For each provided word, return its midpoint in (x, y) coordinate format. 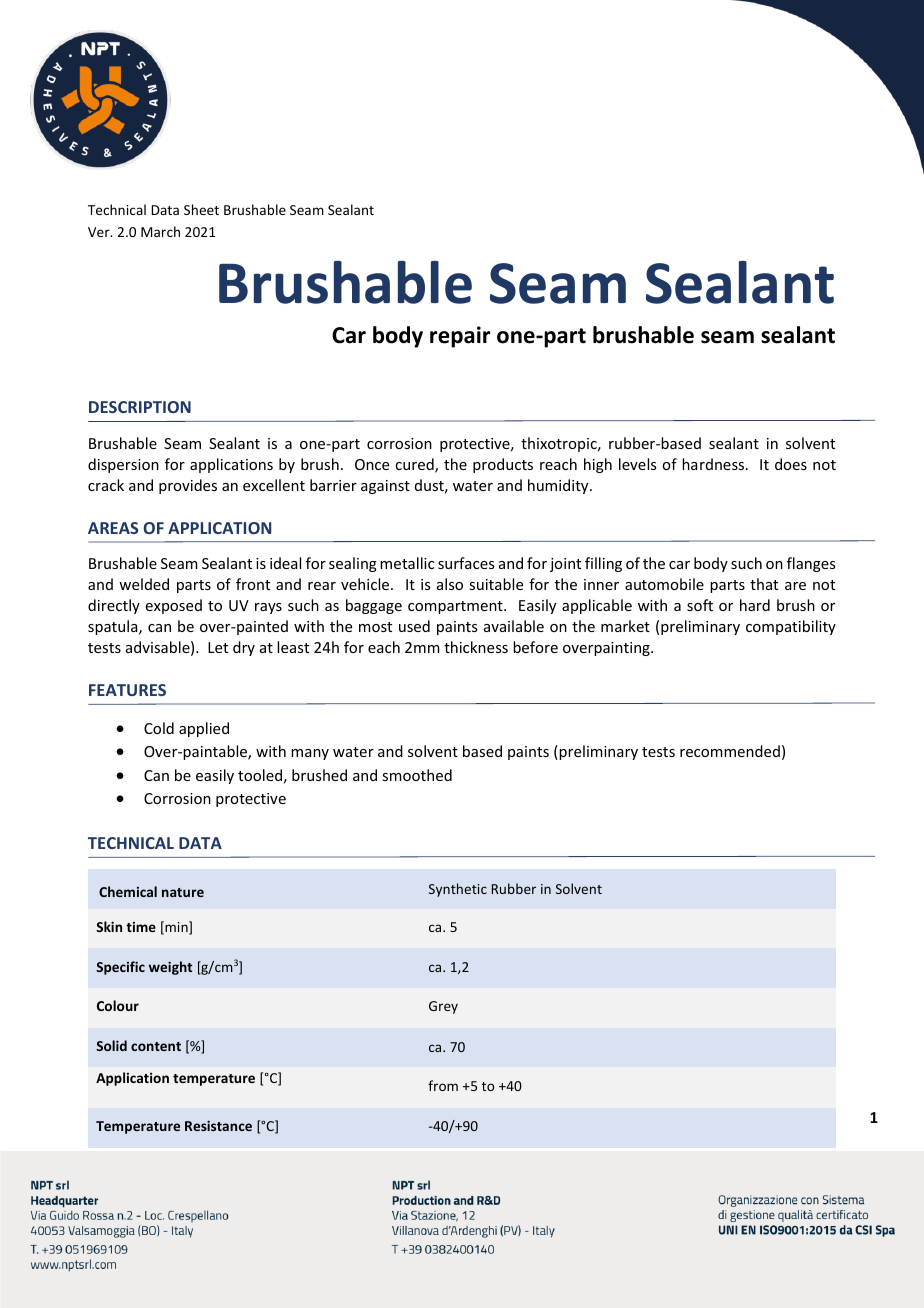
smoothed (417, 775)
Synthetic (458, 890)
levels (637, 464)
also (450, 584)
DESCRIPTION (140, 407)
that (764, 584)
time (141, 927)
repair (460, 337)
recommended (730, 751)
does (791, 464)
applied (204, 729)
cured (415, 465)
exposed (174, 606)
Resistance (218, 1125)
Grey (443, 1007)
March (160, 231)
